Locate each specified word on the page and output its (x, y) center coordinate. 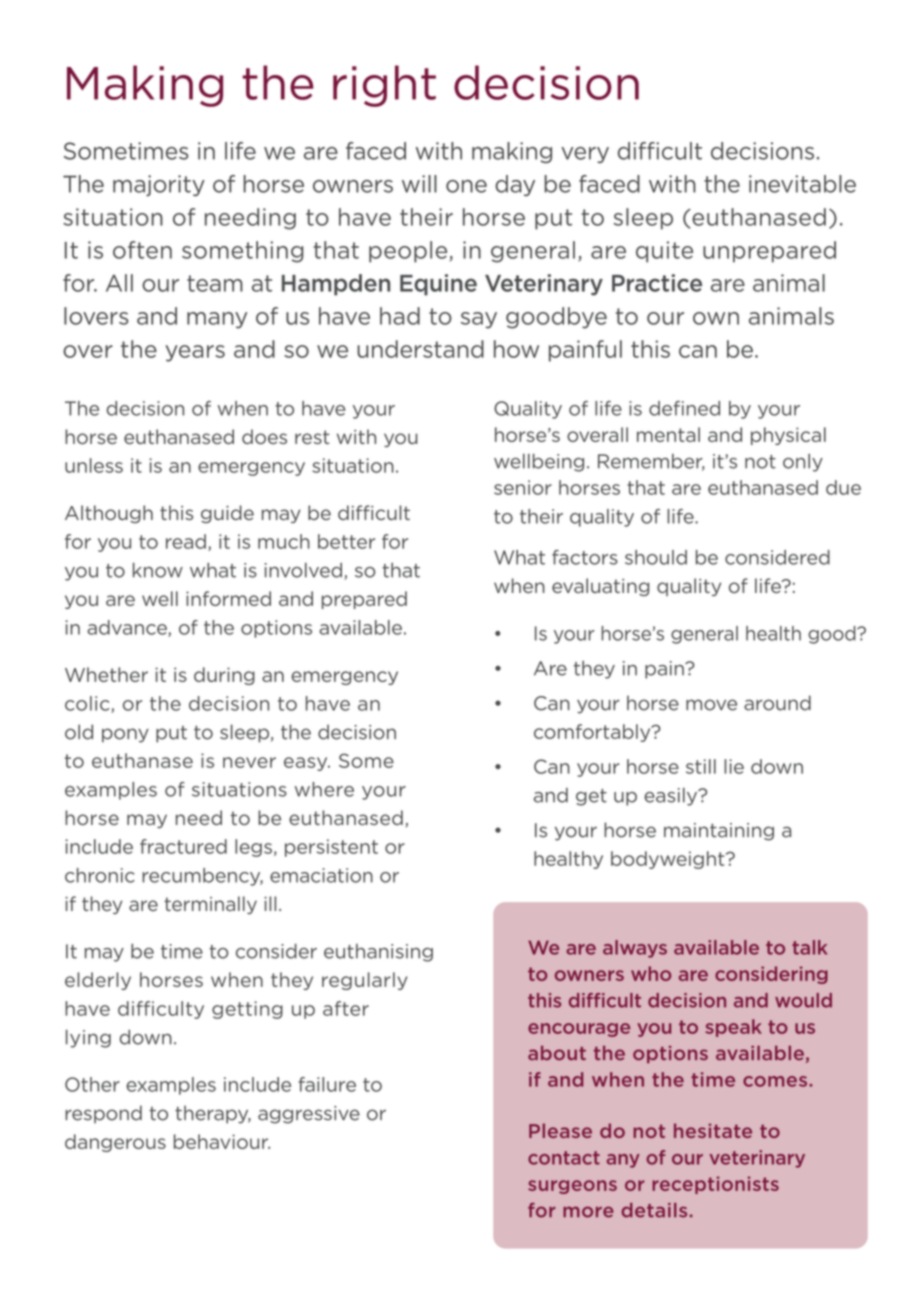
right (384, 86)
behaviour (222, 1141)
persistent (331, 848)
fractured (183, 846)
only (803, 463)
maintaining (719, 832)
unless (94, 465)
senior (523, 487)
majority (159, 185)
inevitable (802, 184)
